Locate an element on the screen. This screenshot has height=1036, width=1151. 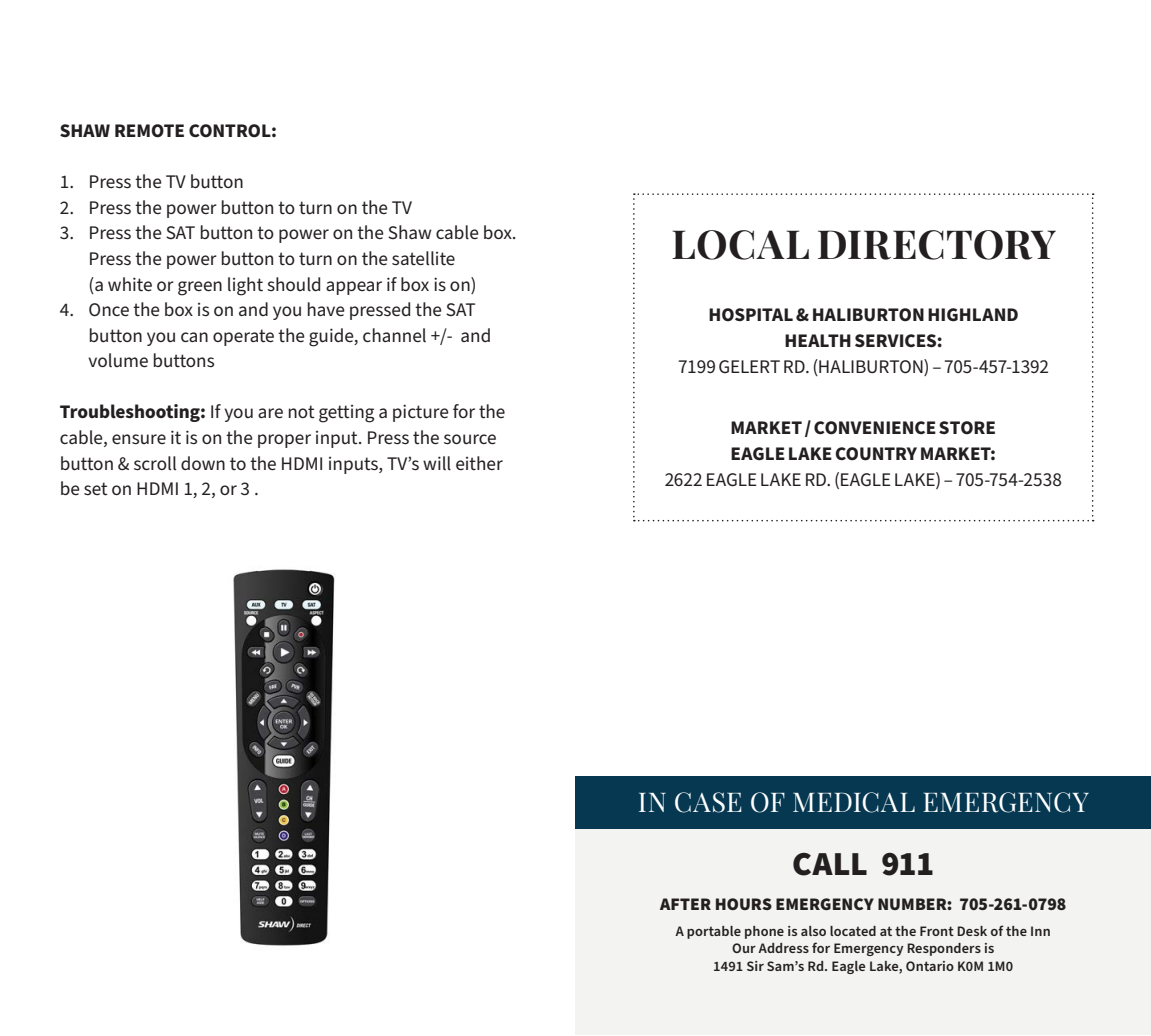
MEDICAL is located at coordinates (854, 802).
